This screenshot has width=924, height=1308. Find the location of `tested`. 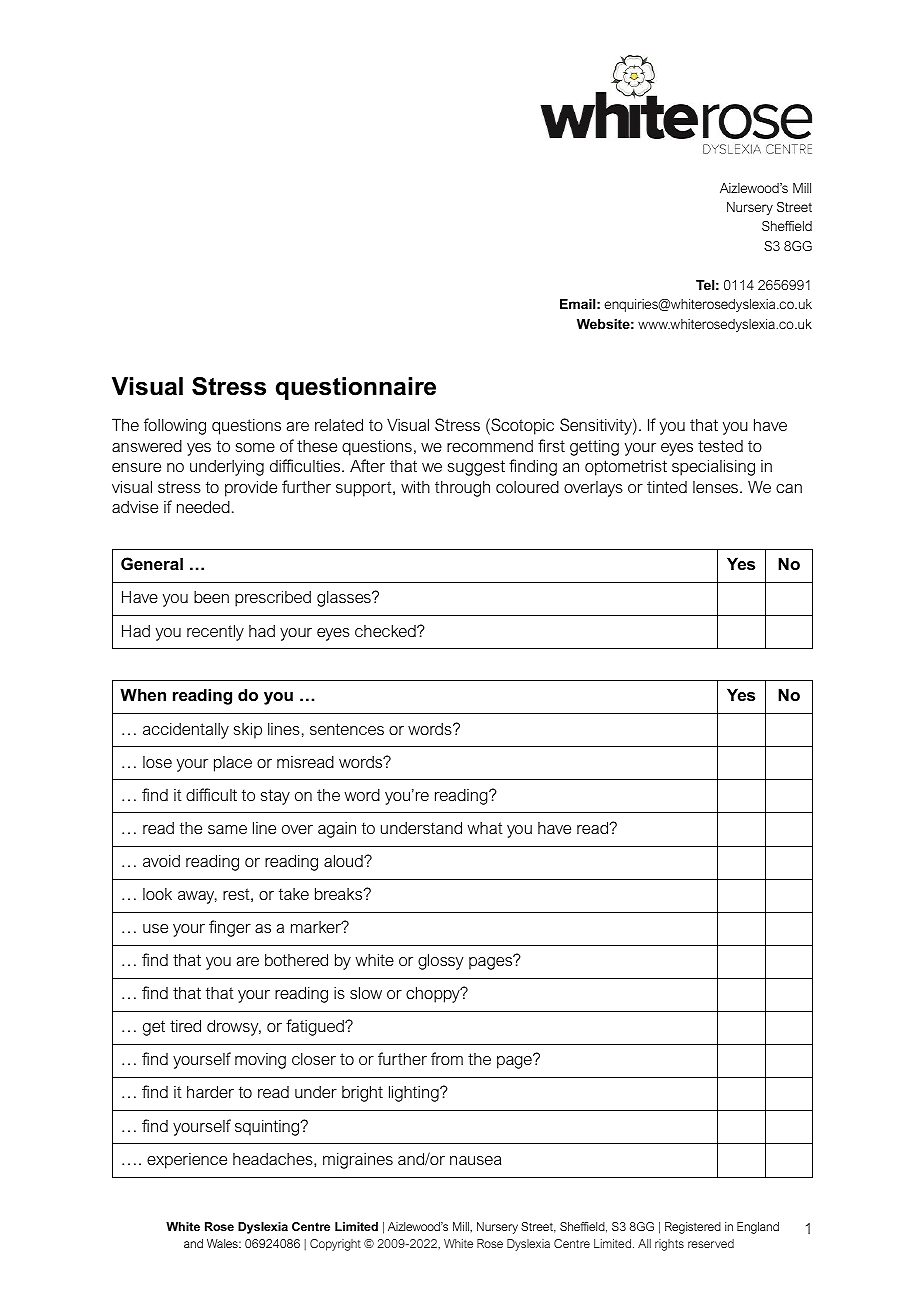

tested is located at coordinates (720, 446).
